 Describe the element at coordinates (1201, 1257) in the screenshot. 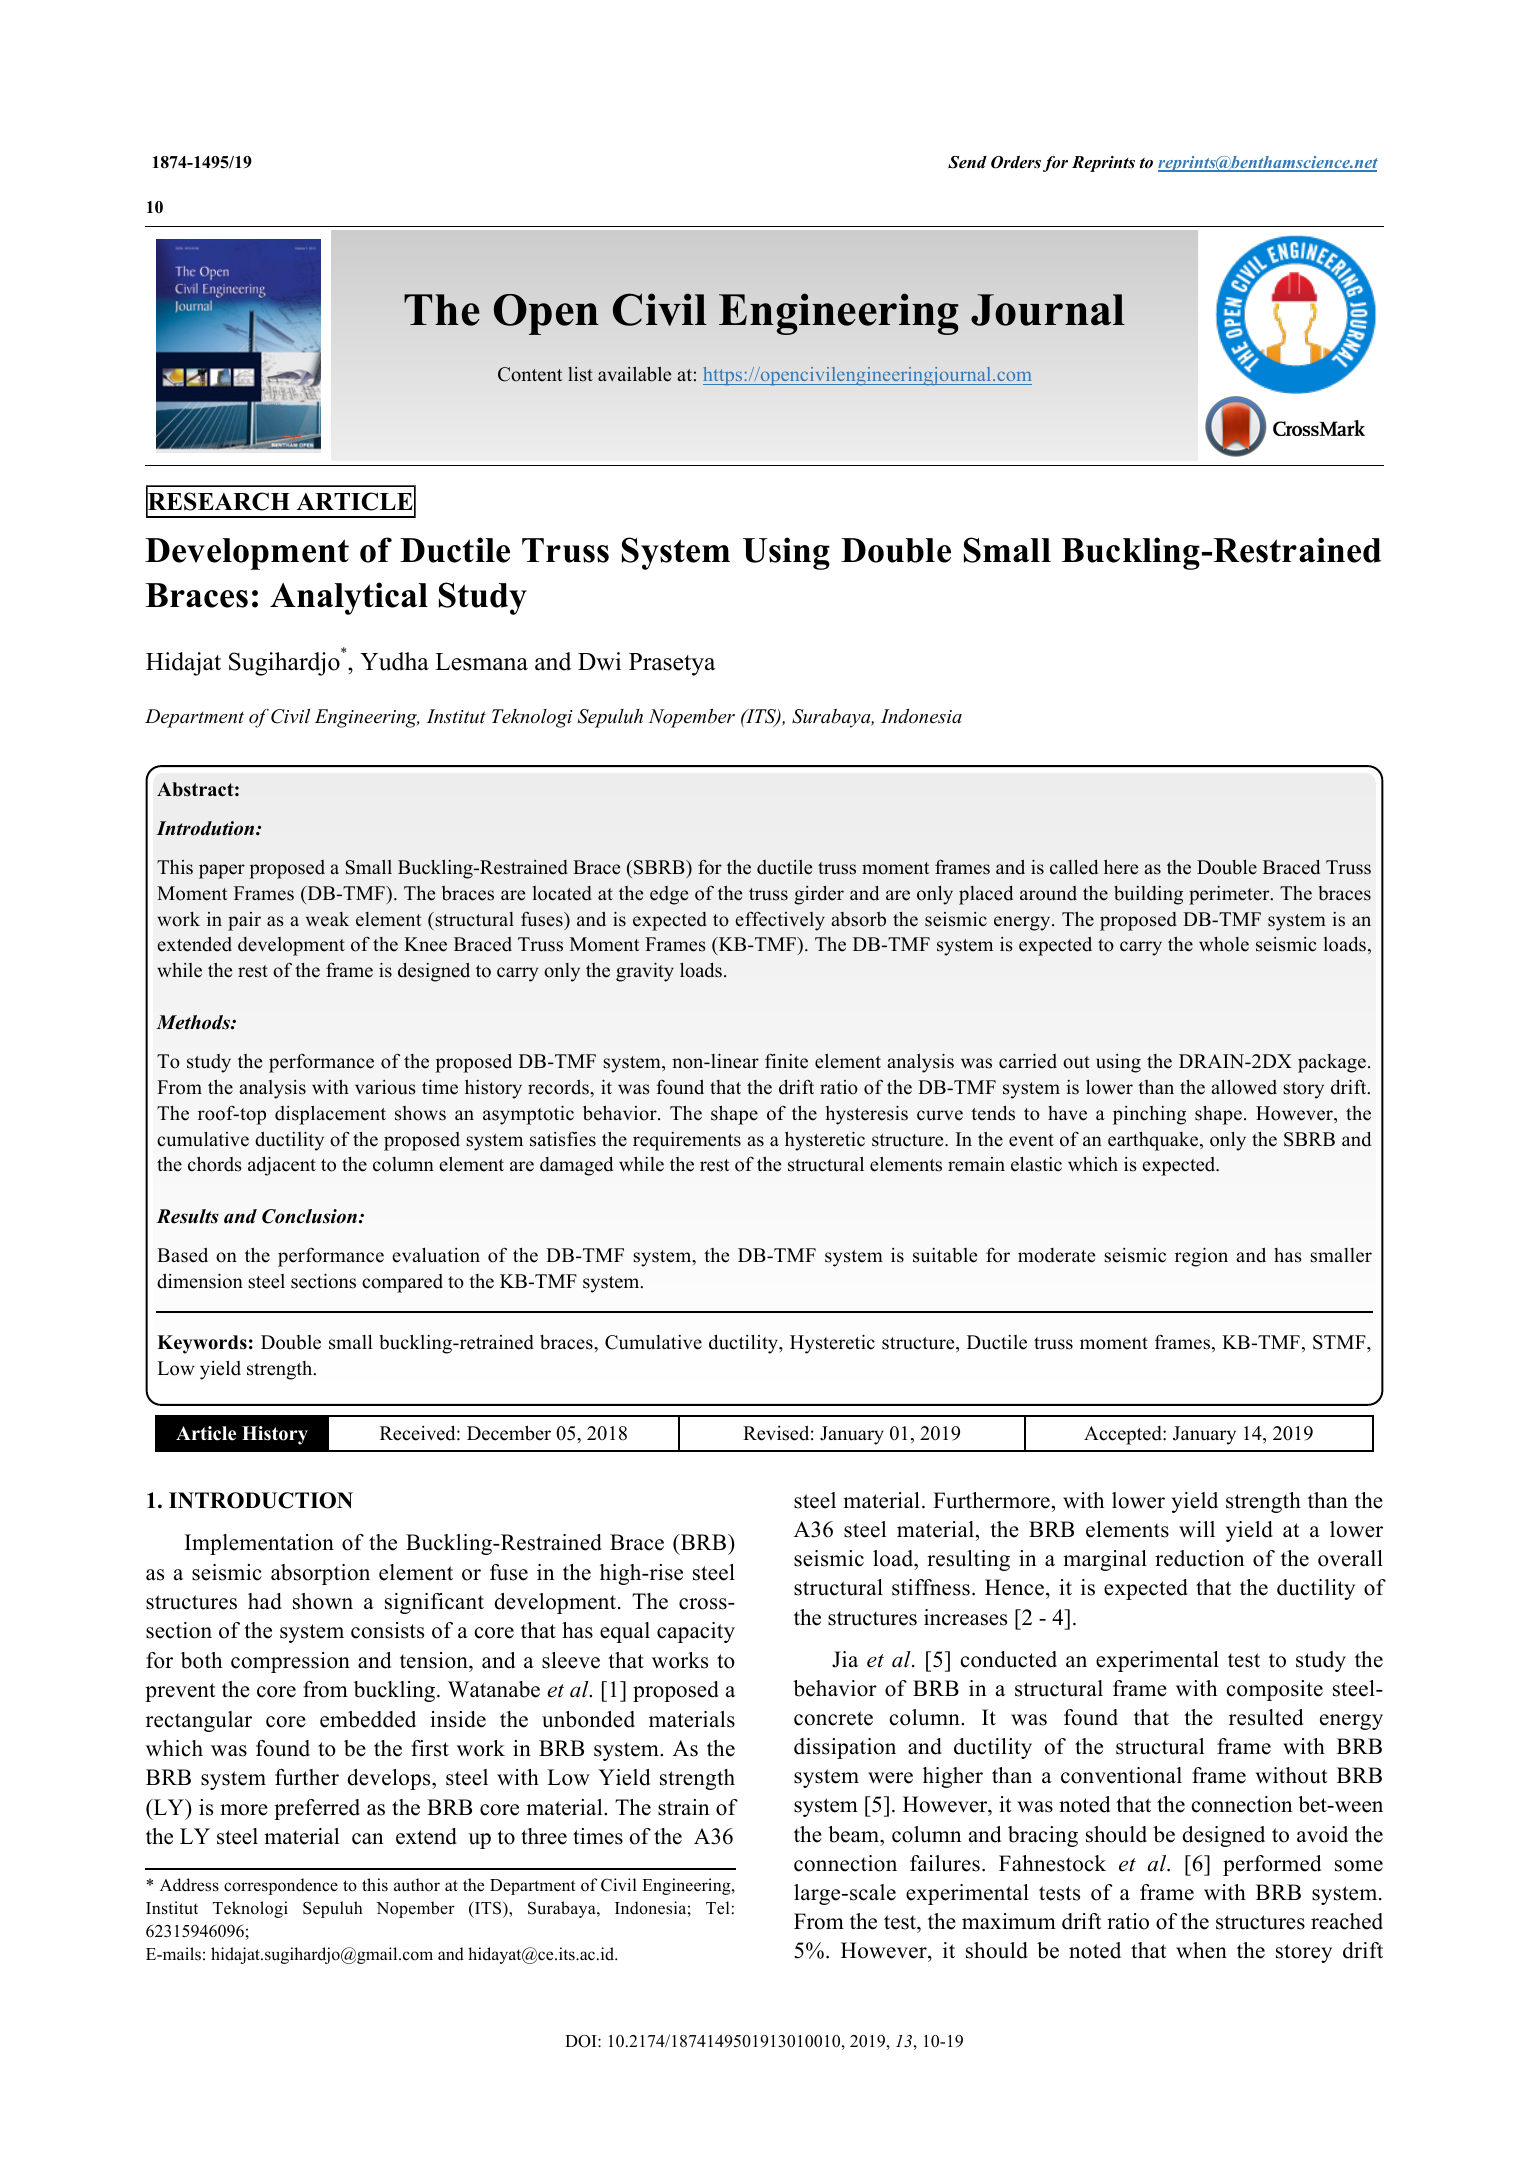

I see `region` at that location.
